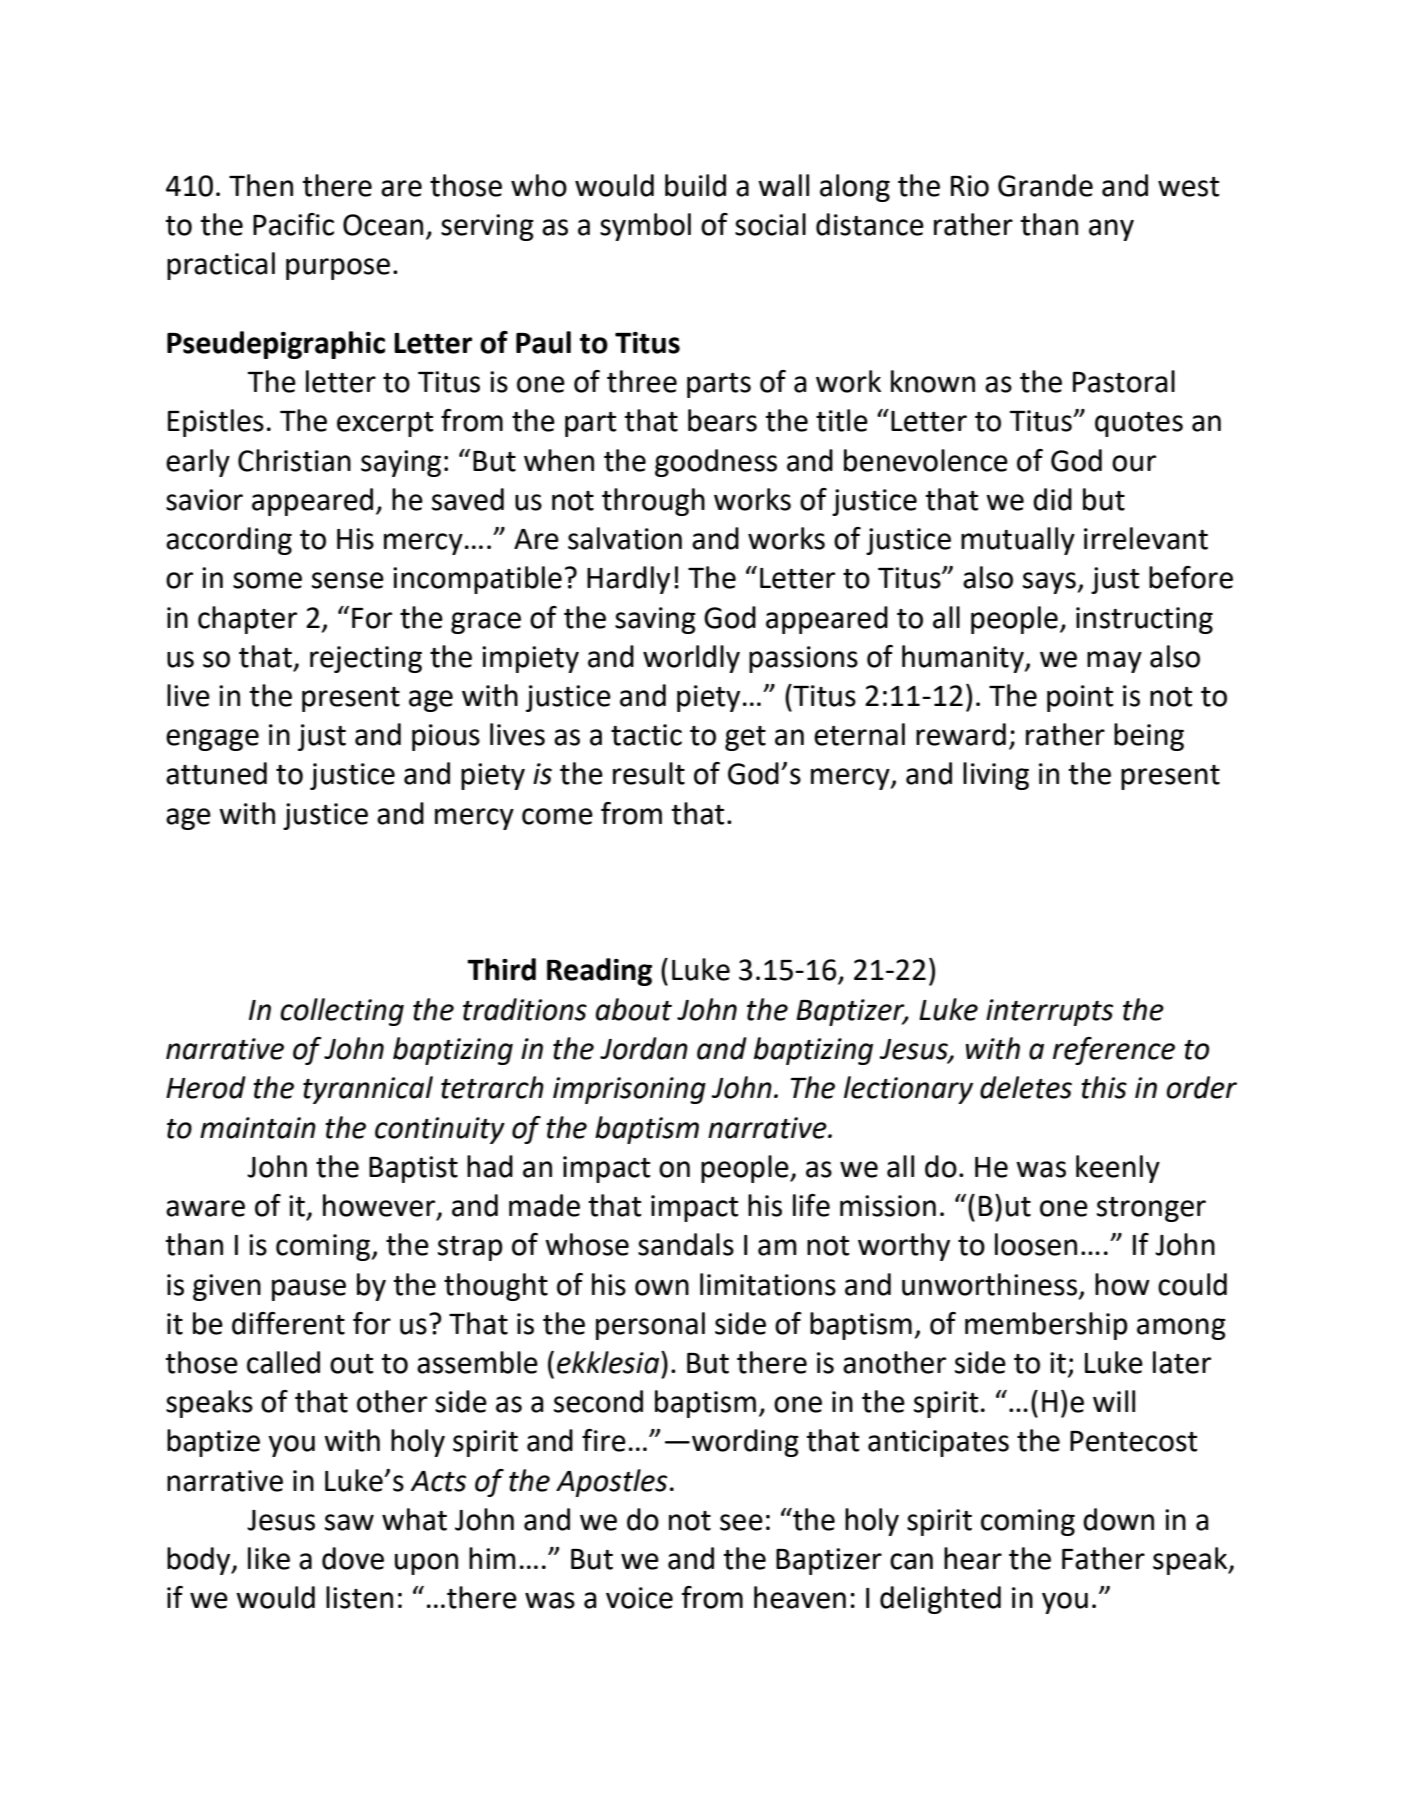  Describe the element at coordinates (599, 972) in the screenshot. I see `Reading` at that location.
